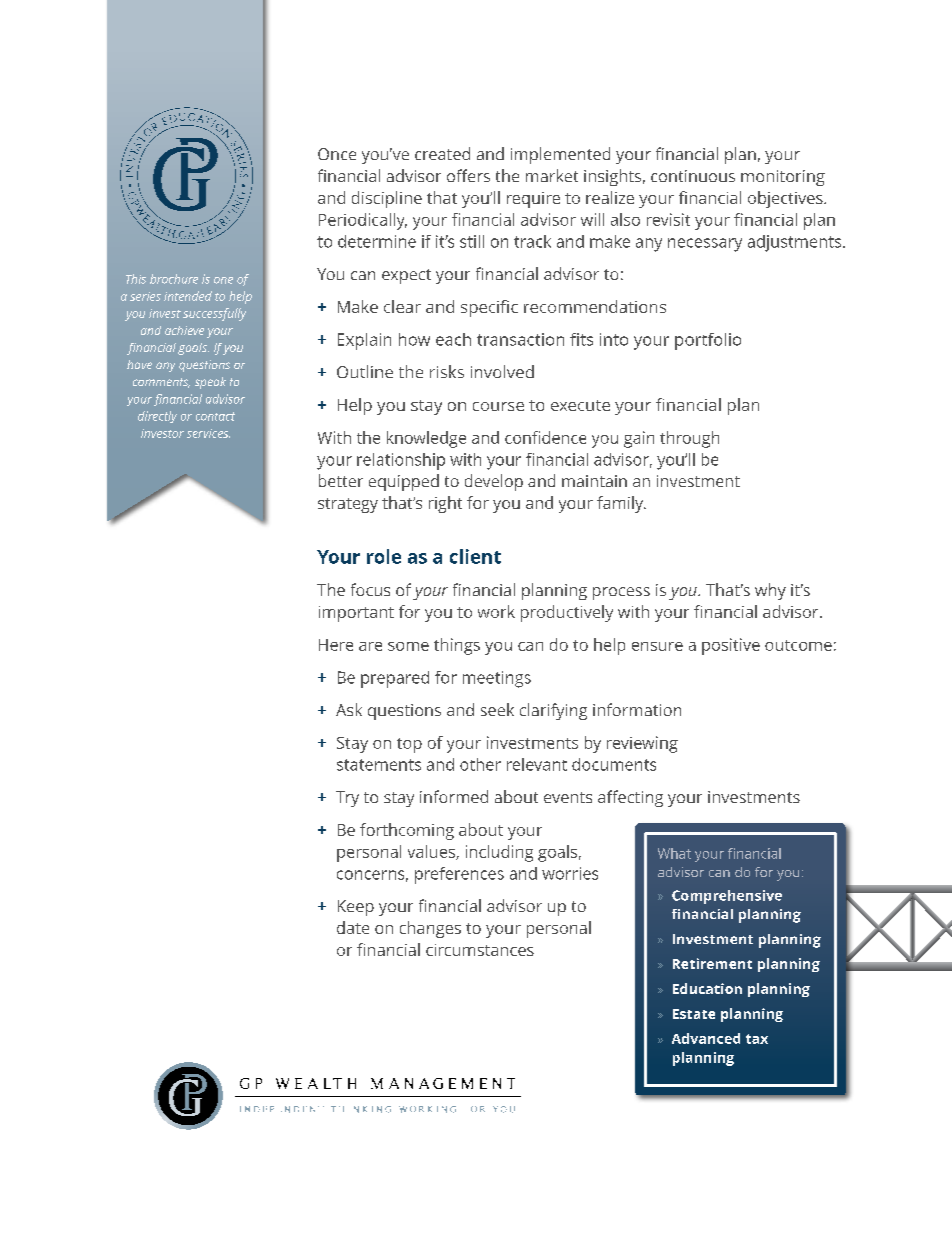 This screenshot has height=1233, width=952. I want to click on one, so click(223, 280).
